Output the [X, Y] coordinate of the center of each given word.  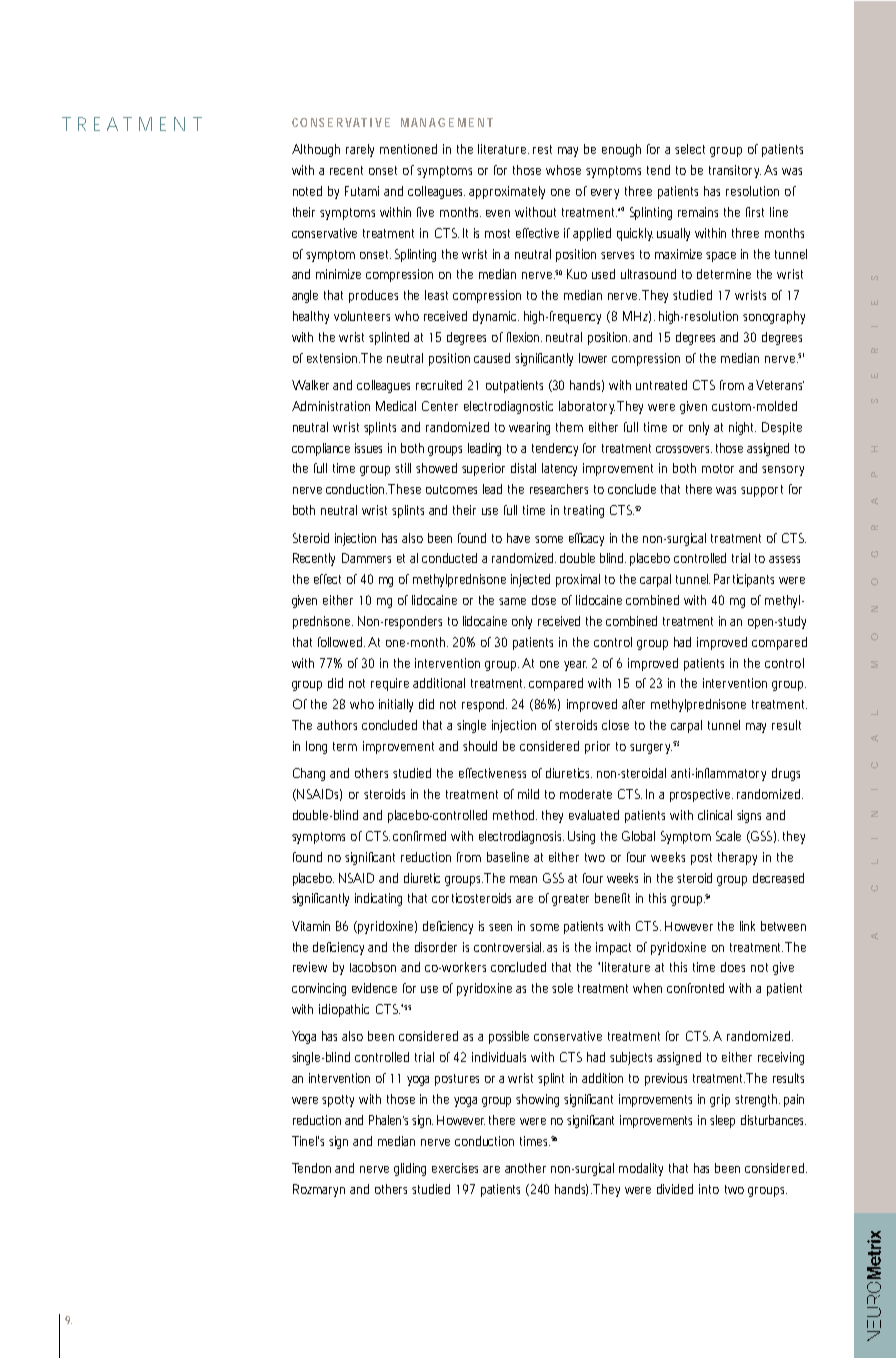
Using [581, 837]
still [403, 468]
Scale [728, 836]
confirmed [419, 836]
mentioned [408, 149]
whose [563, 170]
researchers [559, 489]
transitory [735, 171]
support [762, 491]
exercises [458, 1168]
